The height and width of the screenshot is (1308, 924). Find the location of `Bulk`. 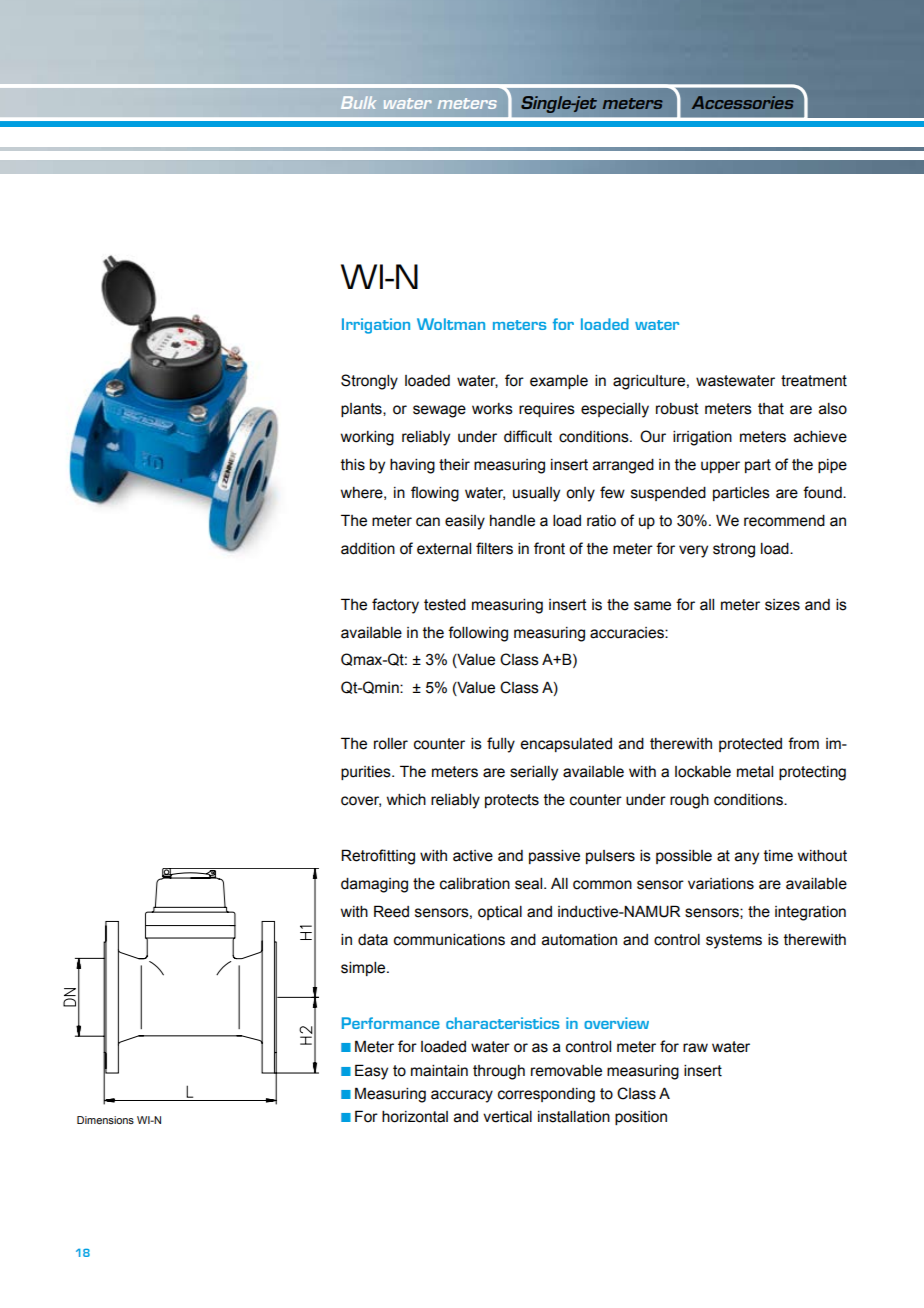

Bulk is located at coordinates (358, 102).
